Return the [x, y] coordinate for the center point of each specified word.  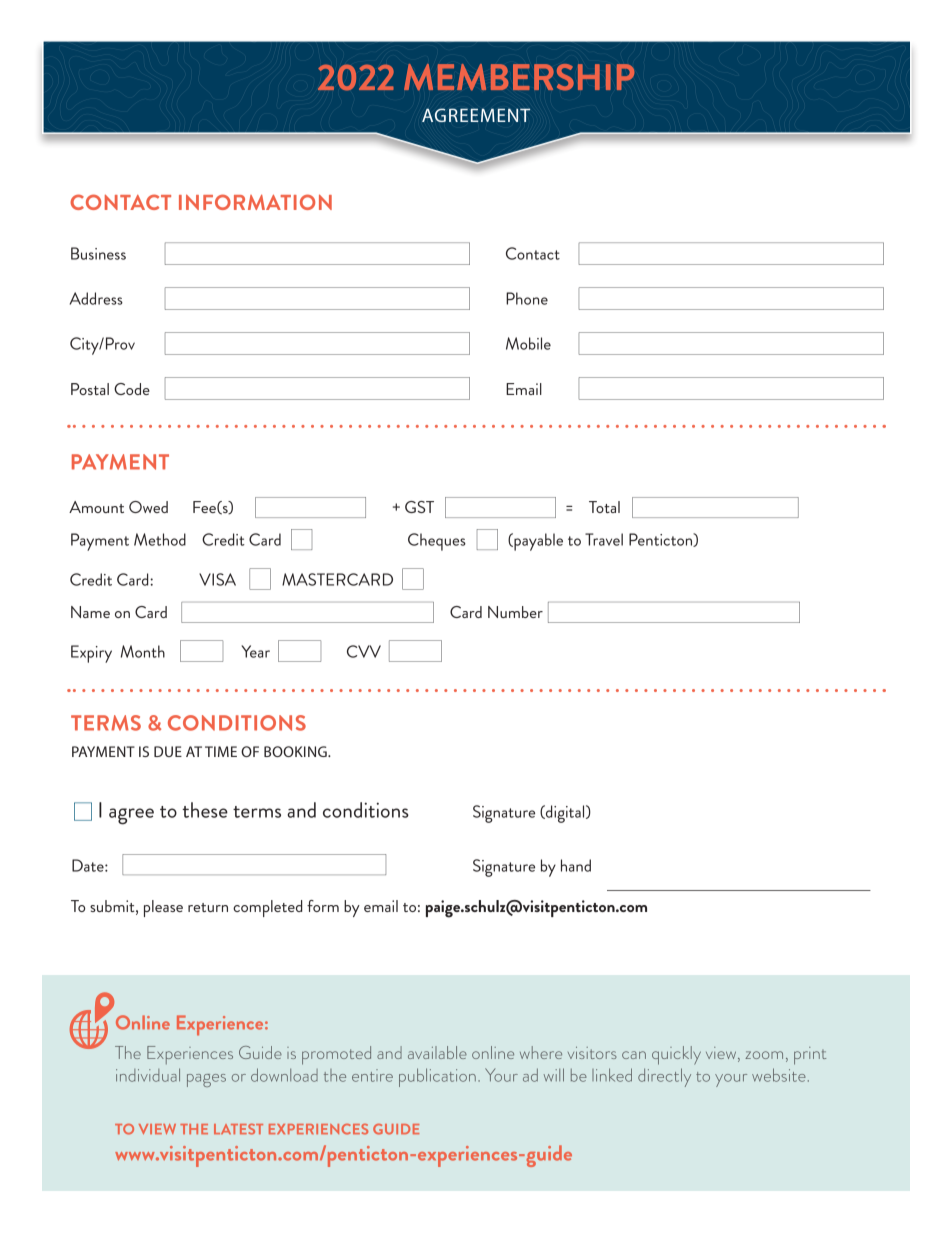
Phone [527, 298]
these [205, 810]
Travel [604, 539]
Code [132, 389]
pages [206, 1080]
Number [515, 612]
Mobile [528, 343]
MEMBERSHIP [519, 77]
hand [576, 865]
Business [98, 253]
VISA [217, 579]
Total [604, 507]
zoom [764, 1055]
